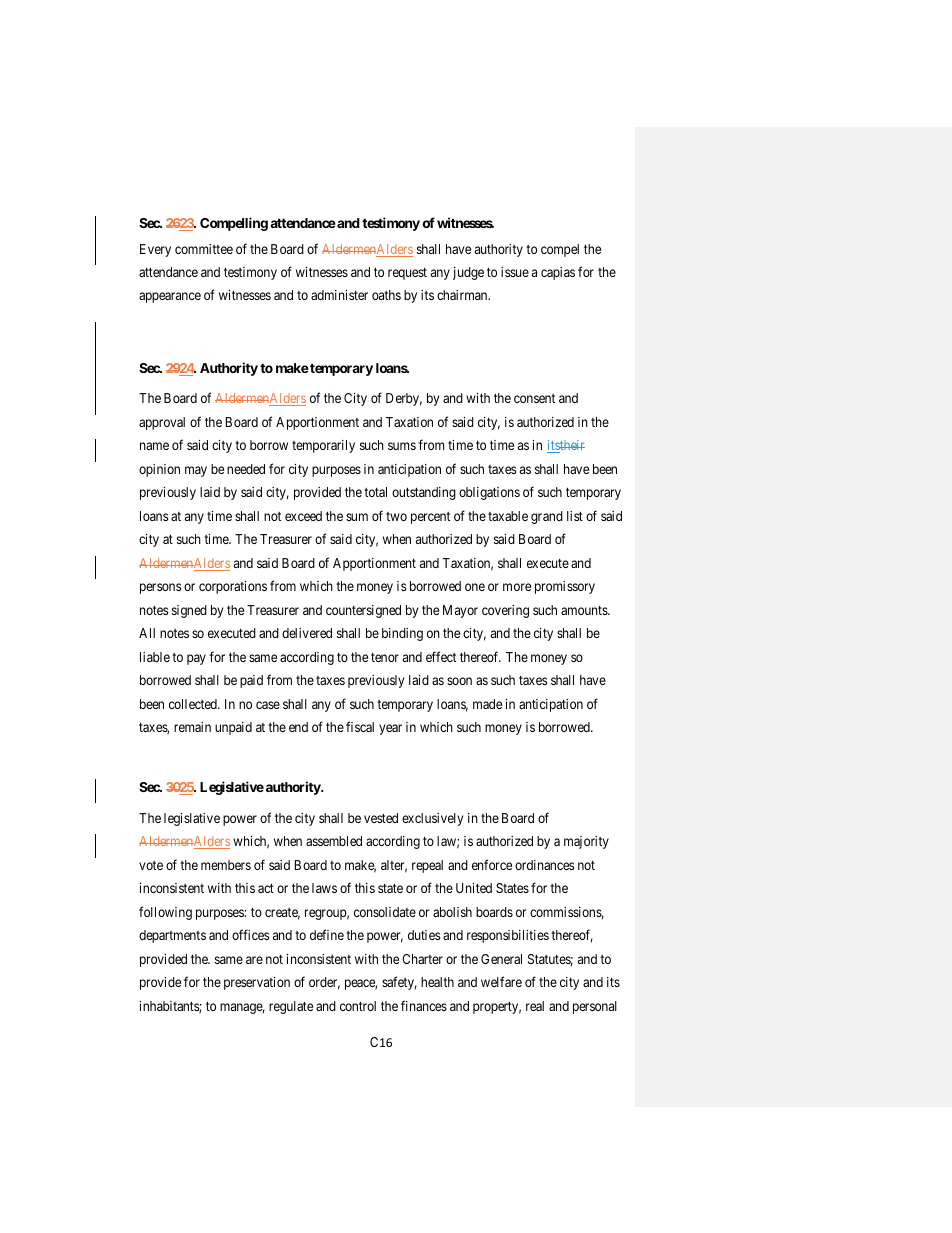 Image resolution: width=952 pixels, height=1233 pixels. What do you see at coordinates (515, 272) in the screenshot?
I see `issue` at bounding box center [515, 272].
